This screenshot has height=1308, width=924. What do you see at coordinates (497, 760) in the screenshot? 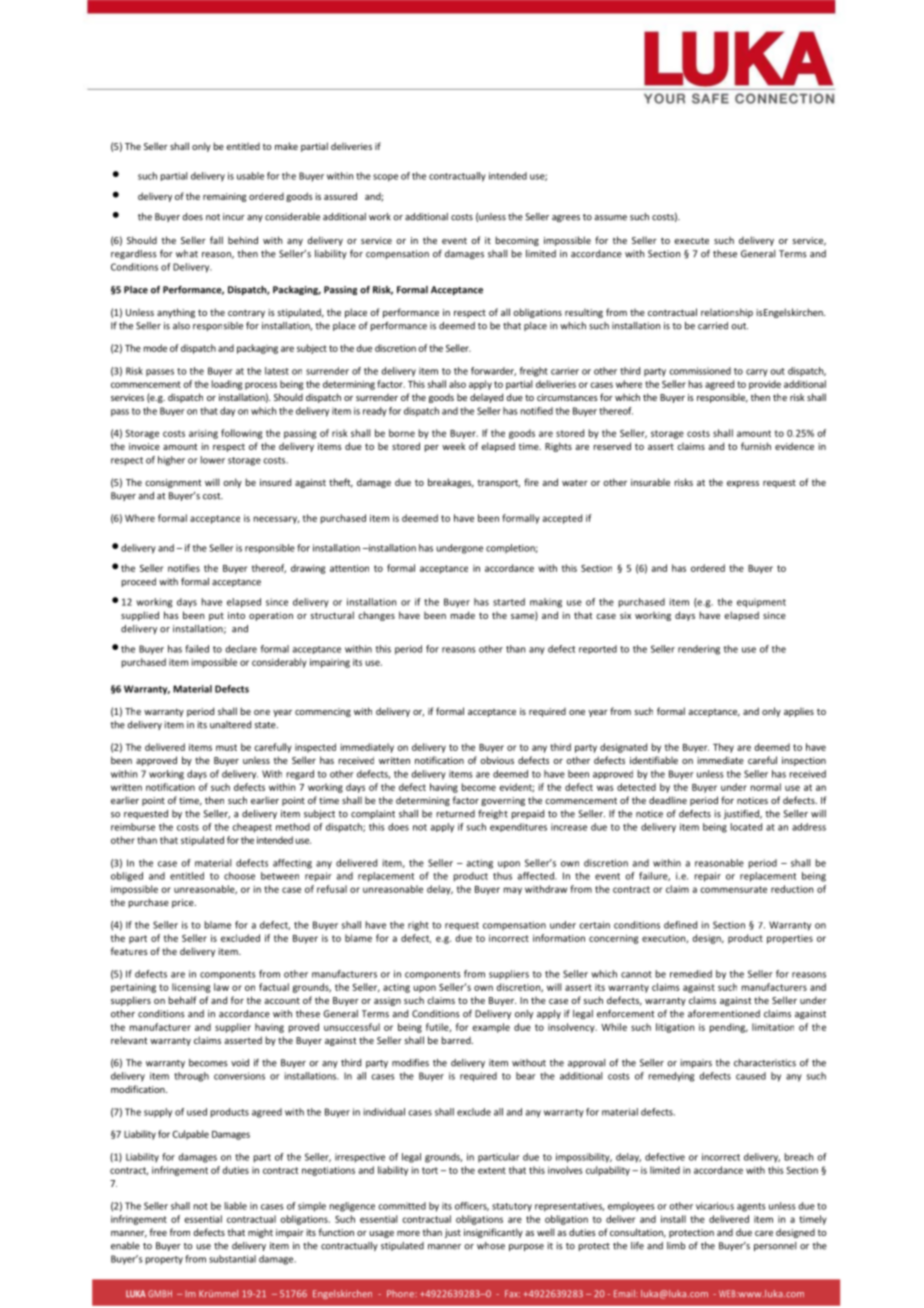
I see `obvious` at bounding box center [497, 760].
